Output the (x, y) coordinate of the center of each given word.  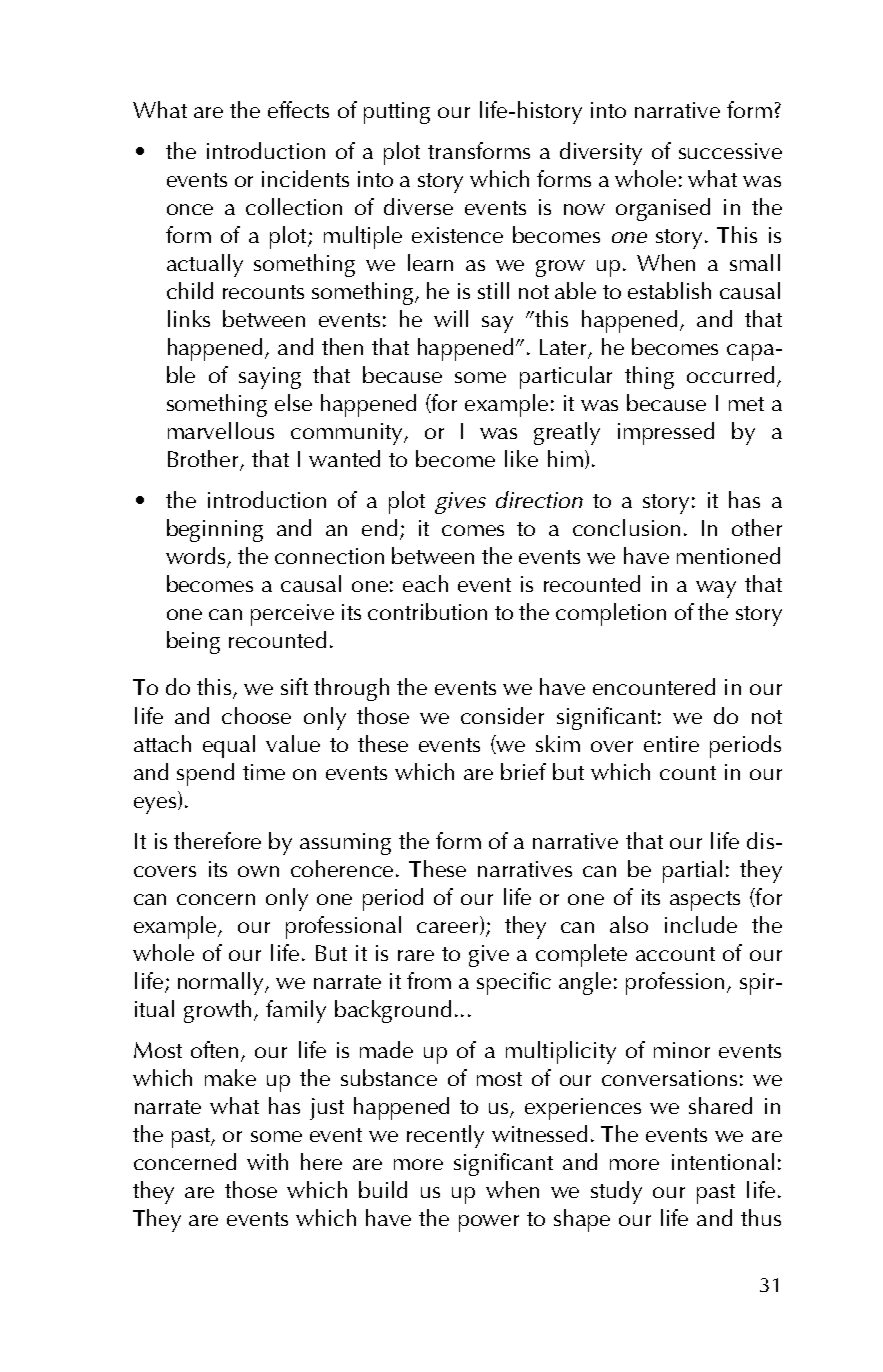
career (449, 928)
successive (730, 151)
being (193, 642)
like (521, 458)
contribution (427, 611)
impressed (666, 433)
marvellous (221, 430)
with (267, 1161)
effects (298, 109)
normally (222, 983)
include (701, 924)
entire (671, 744)
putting (397, 113)
